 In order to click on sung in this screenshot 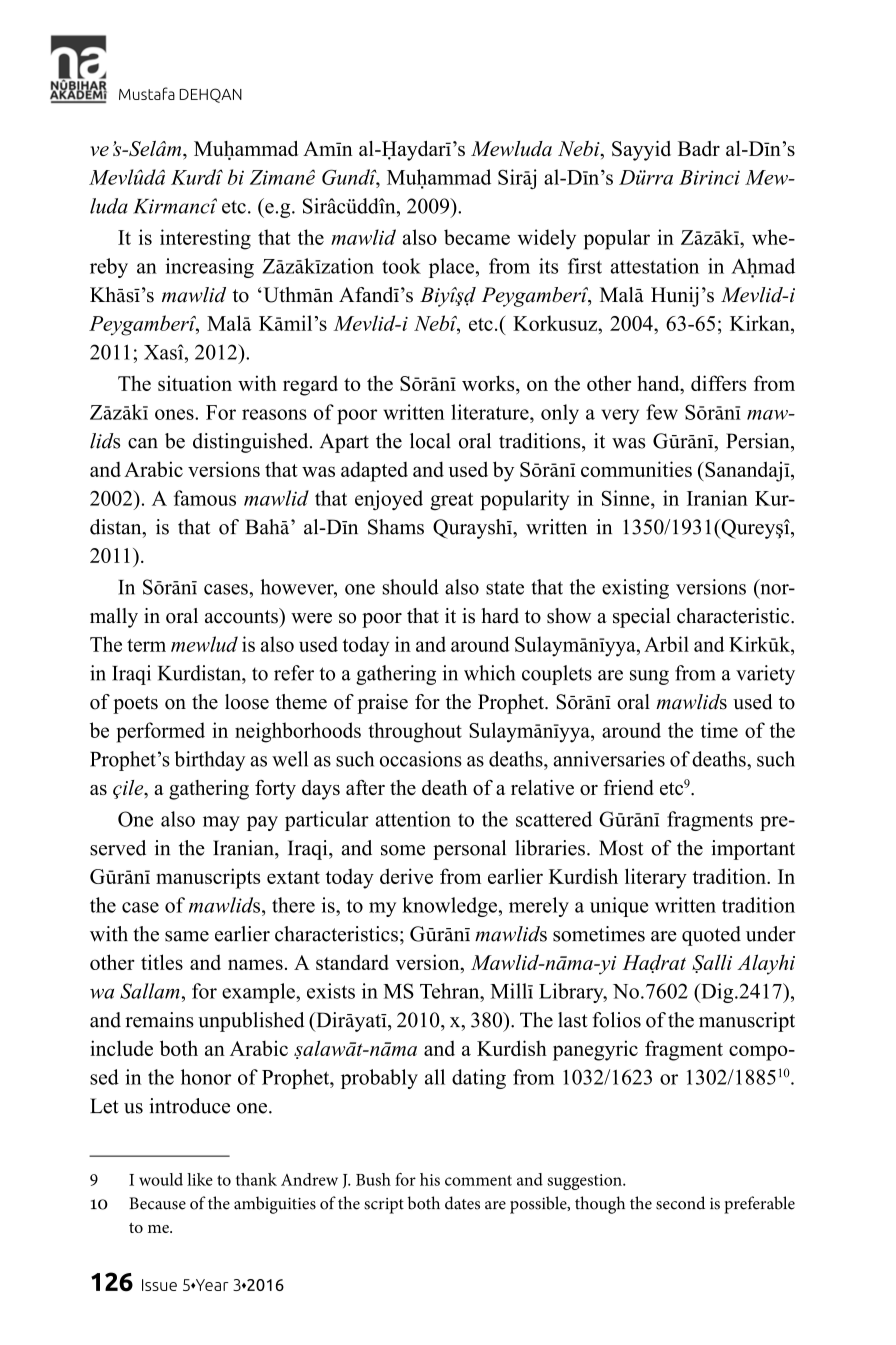, I will do `click(649, 677)`.
